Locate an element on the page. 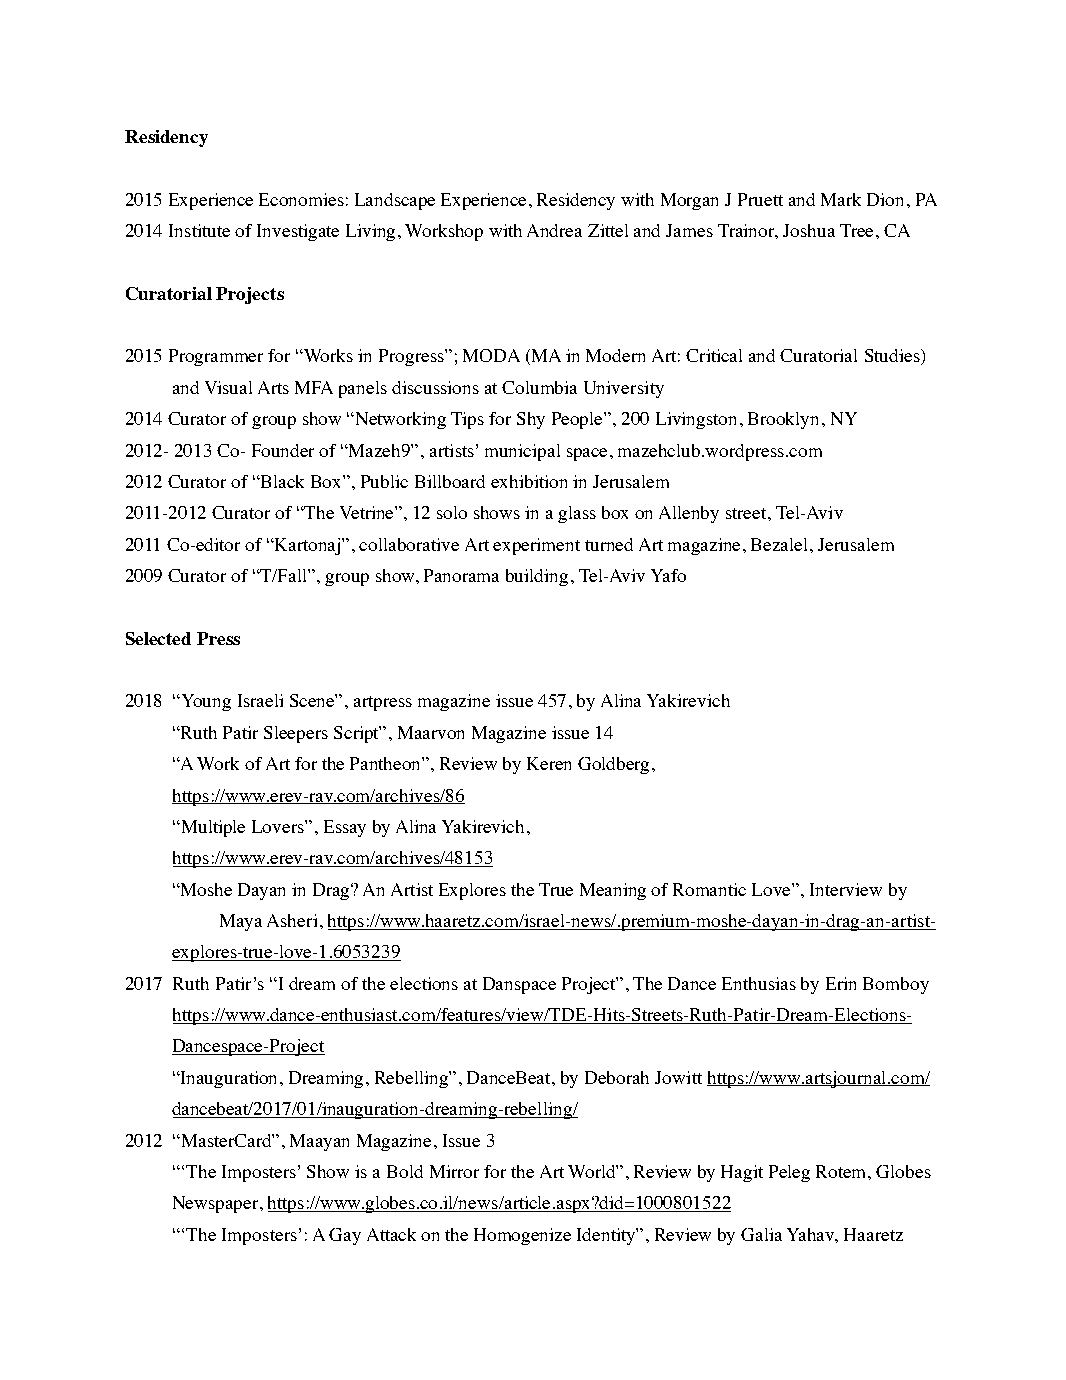 The height and width of the page is (1380, 1066). Gay is located at coordinates (345, 1236).
